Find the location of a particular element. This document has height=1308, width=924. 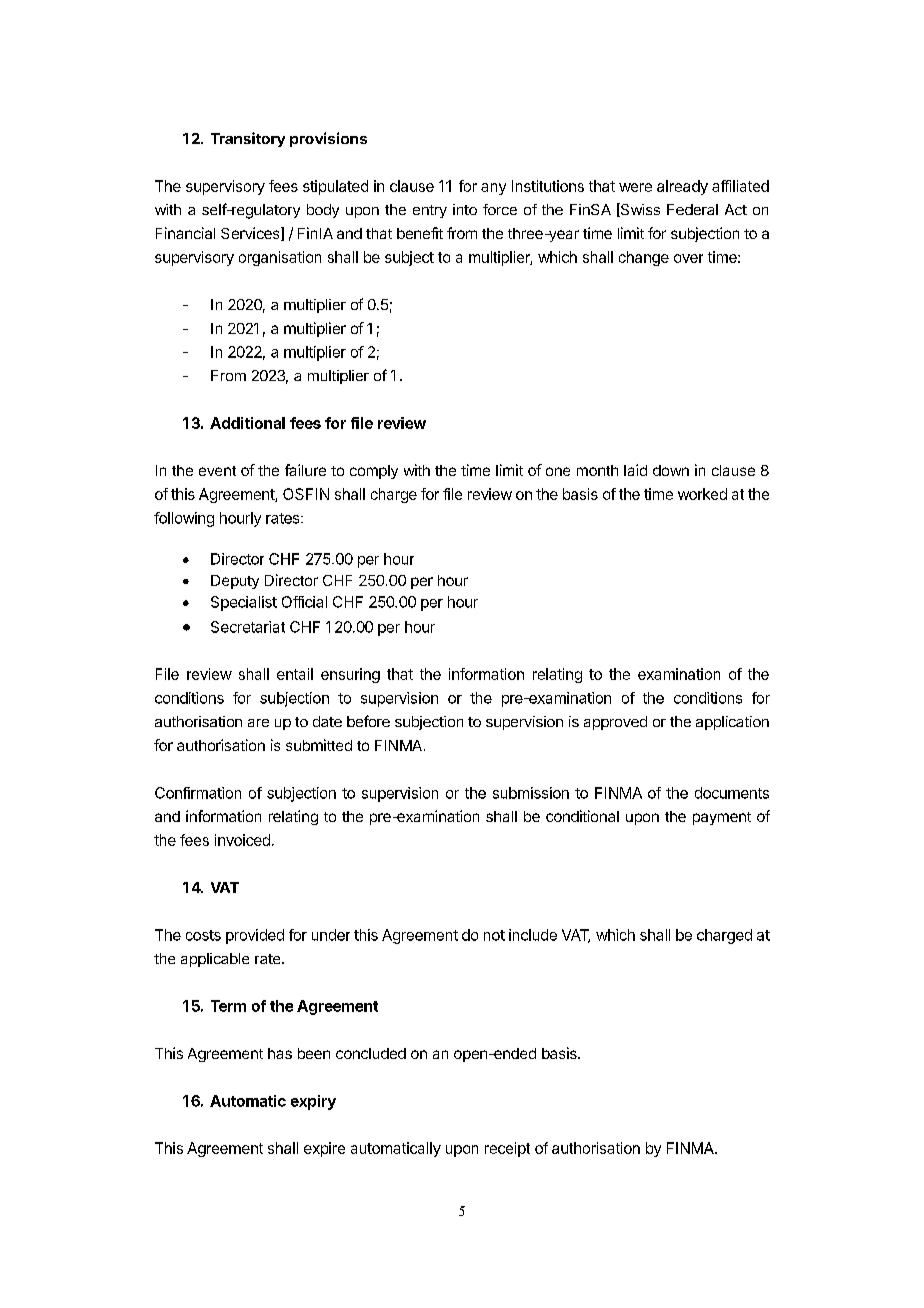

Deputy is located at coordinates (235, 582).
